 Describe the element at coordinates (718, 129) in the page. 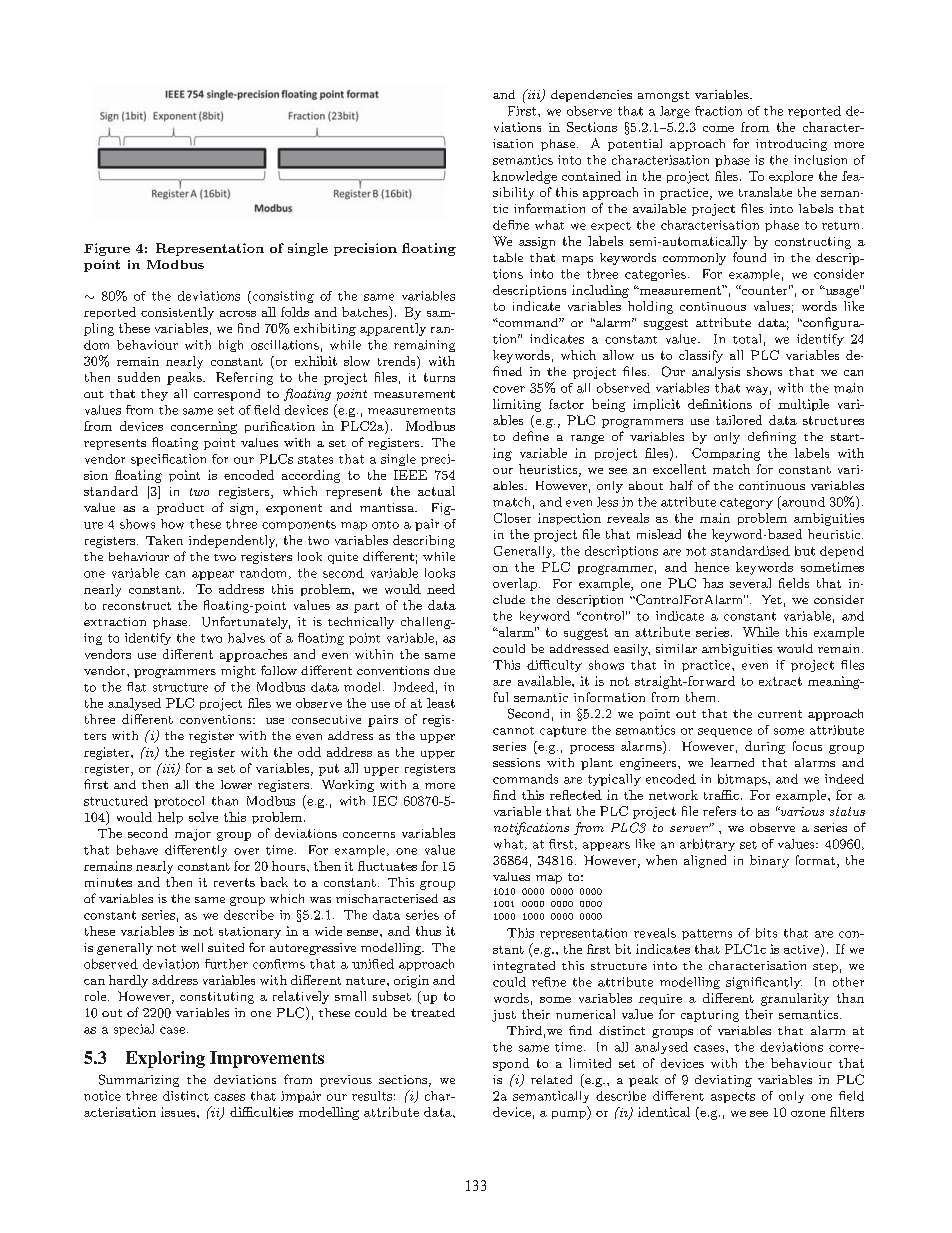

I see `come` at that location.
